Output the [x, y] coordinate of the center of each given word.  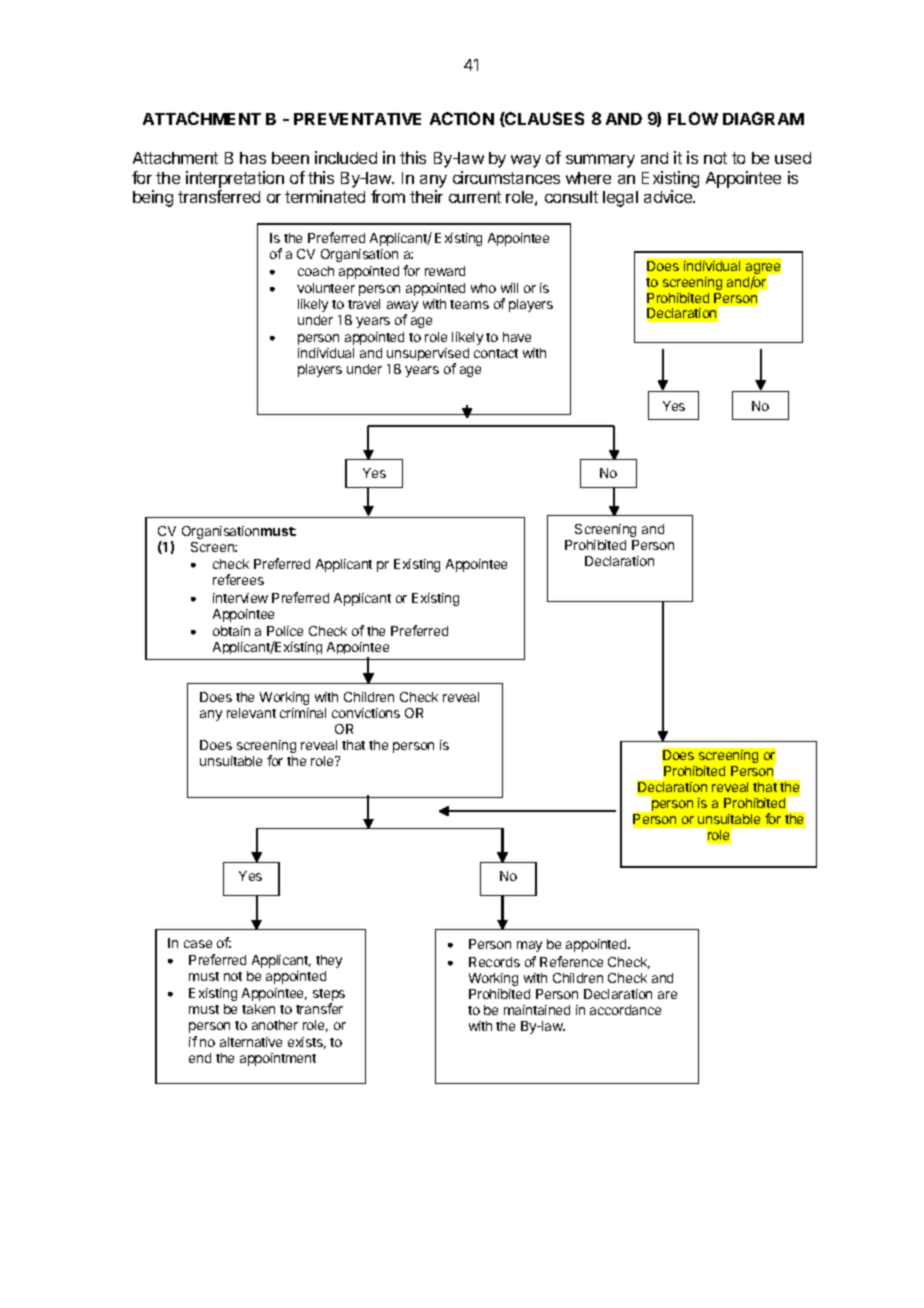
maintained [537, 1010]
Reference [571, 961]
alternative [251, 1042]
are [667, 995]
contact [496, 353]
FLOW [693, 118]
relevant [251, 713]
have [517, 337]
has [253, 158]
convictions [366, 713]
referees [238, 579]
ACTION [462, 118]
